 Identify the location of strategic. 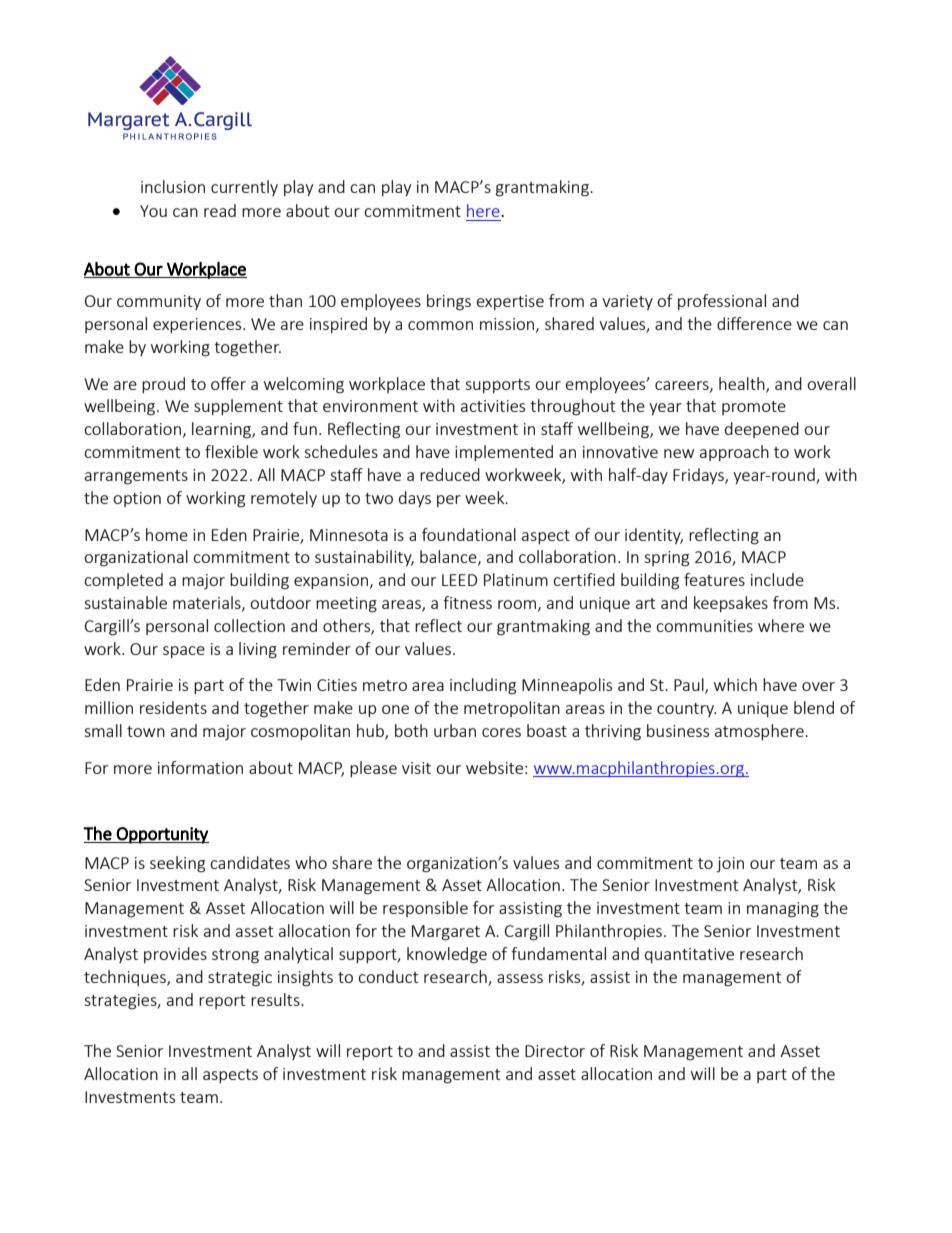
(240, 979).
